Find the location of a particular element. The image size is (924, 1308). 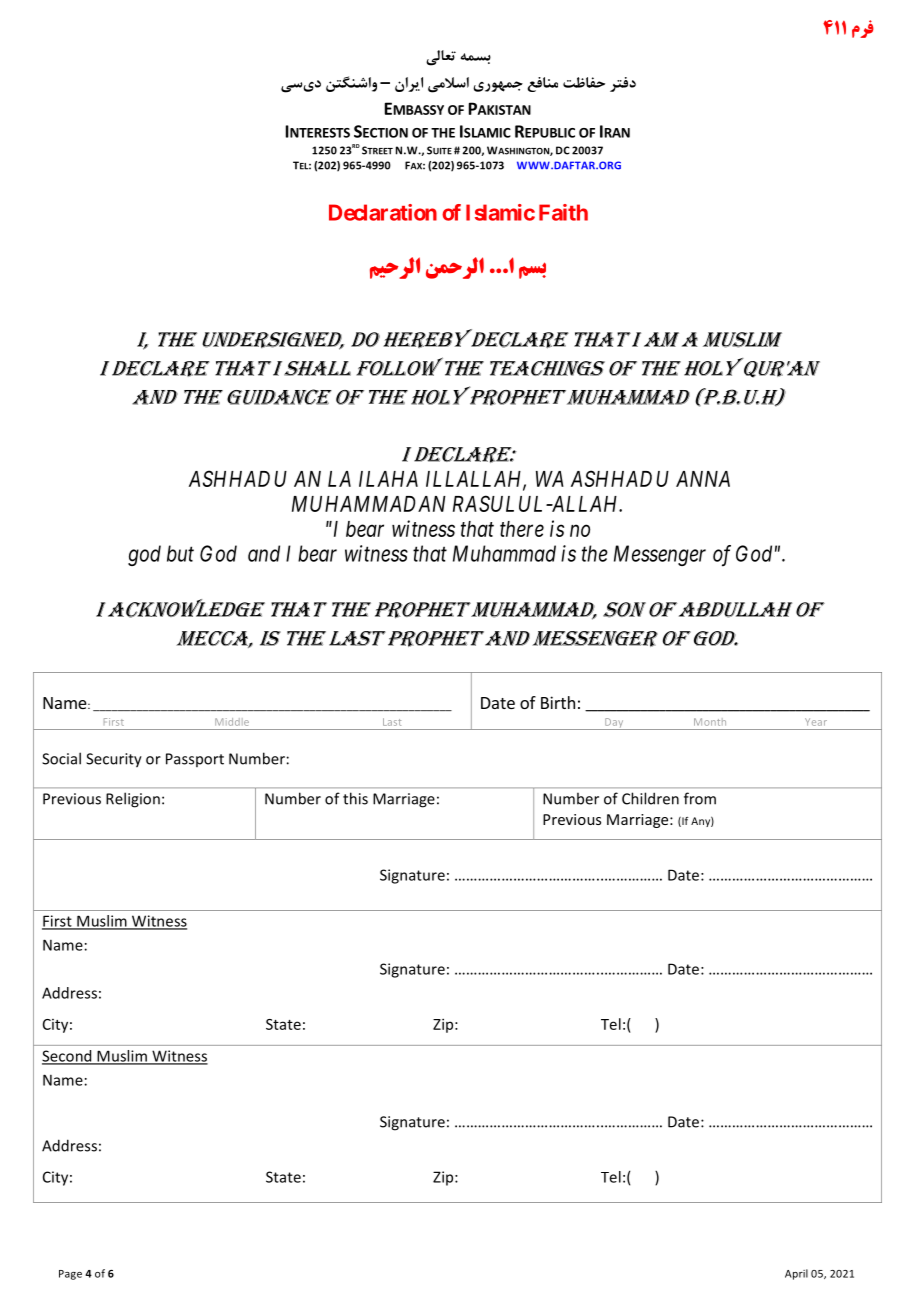

Page is located at coordinates (70, 1275).
